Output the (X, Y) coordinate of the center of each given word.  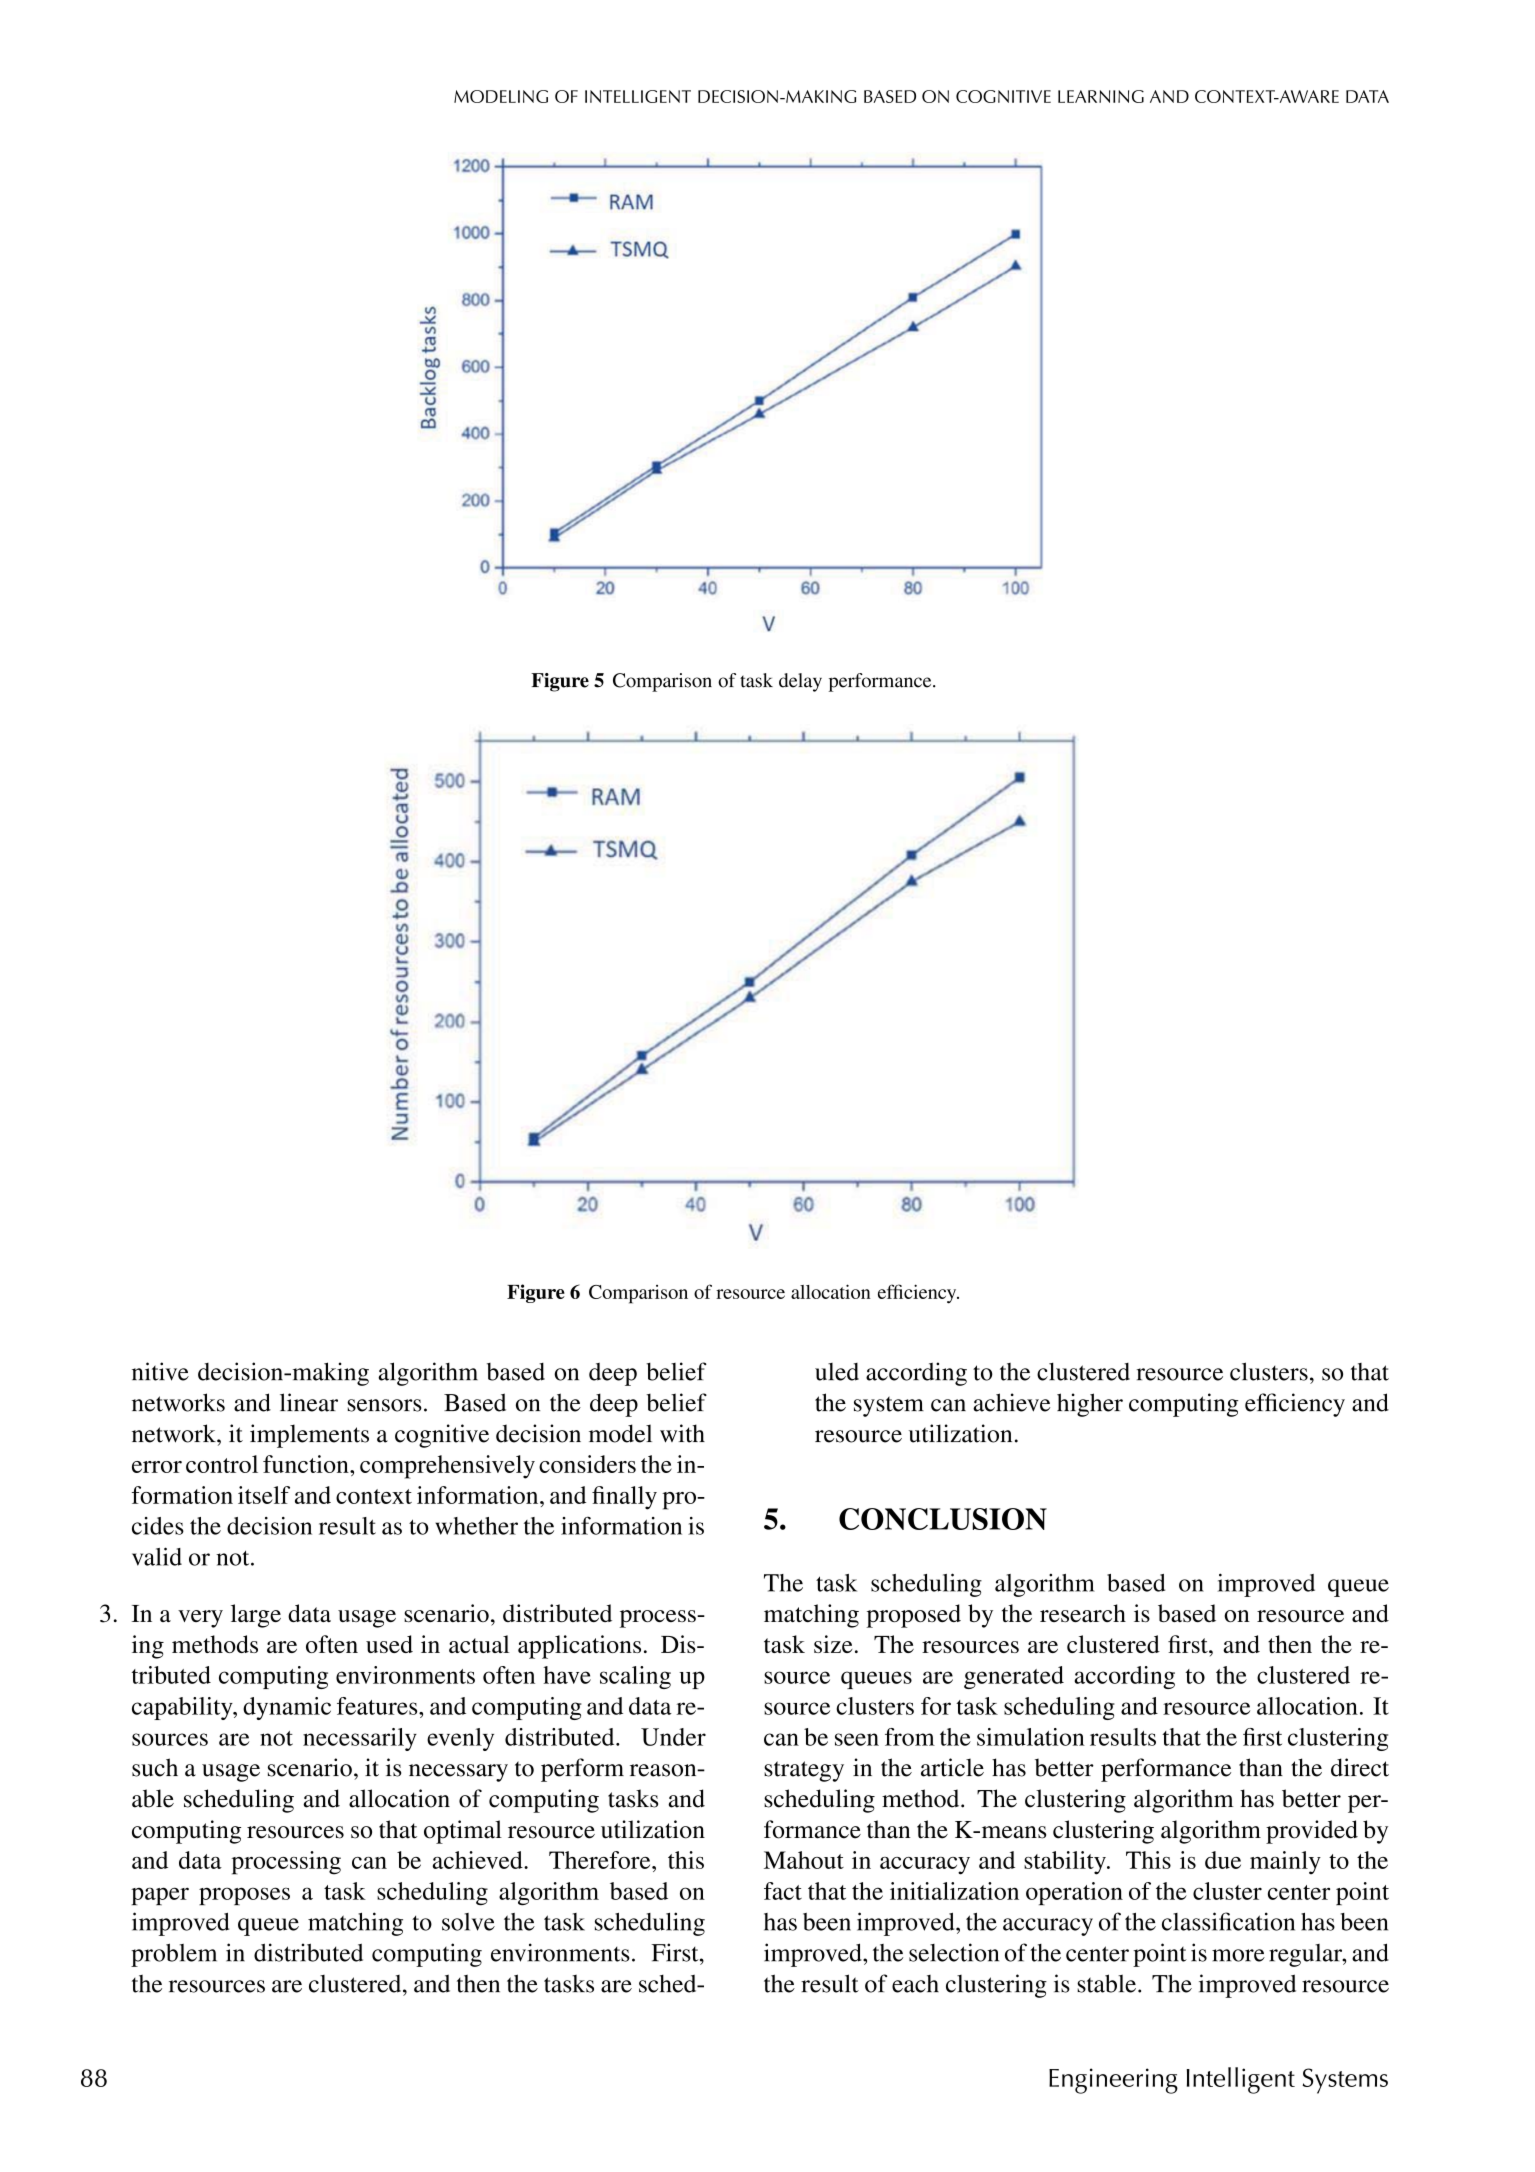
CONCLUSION (943, 1519)
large (256, 1616)
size (833, 1644)
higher (1090, 1405)
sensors (384, 1405)
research (1083, 1613)
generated (1014, 1677)
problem (174, 1955)
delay (800, 682)
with (682, 1433)
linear (309, 1402)
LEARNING (1101, 96)
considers (587, 1464)
